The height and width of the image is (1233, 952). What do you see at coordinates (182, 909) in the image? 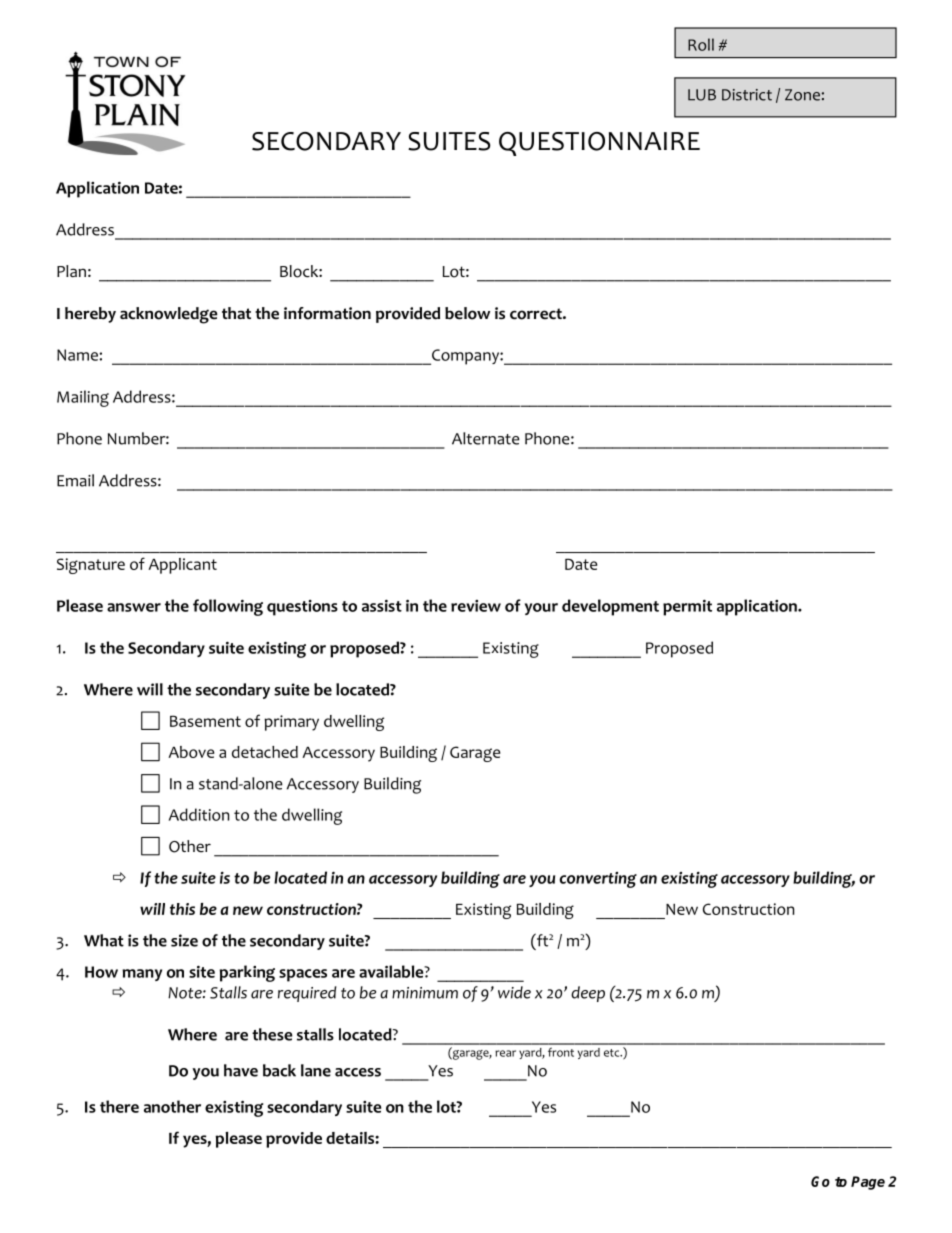
I see `this` at bounding box center [182, 909].
